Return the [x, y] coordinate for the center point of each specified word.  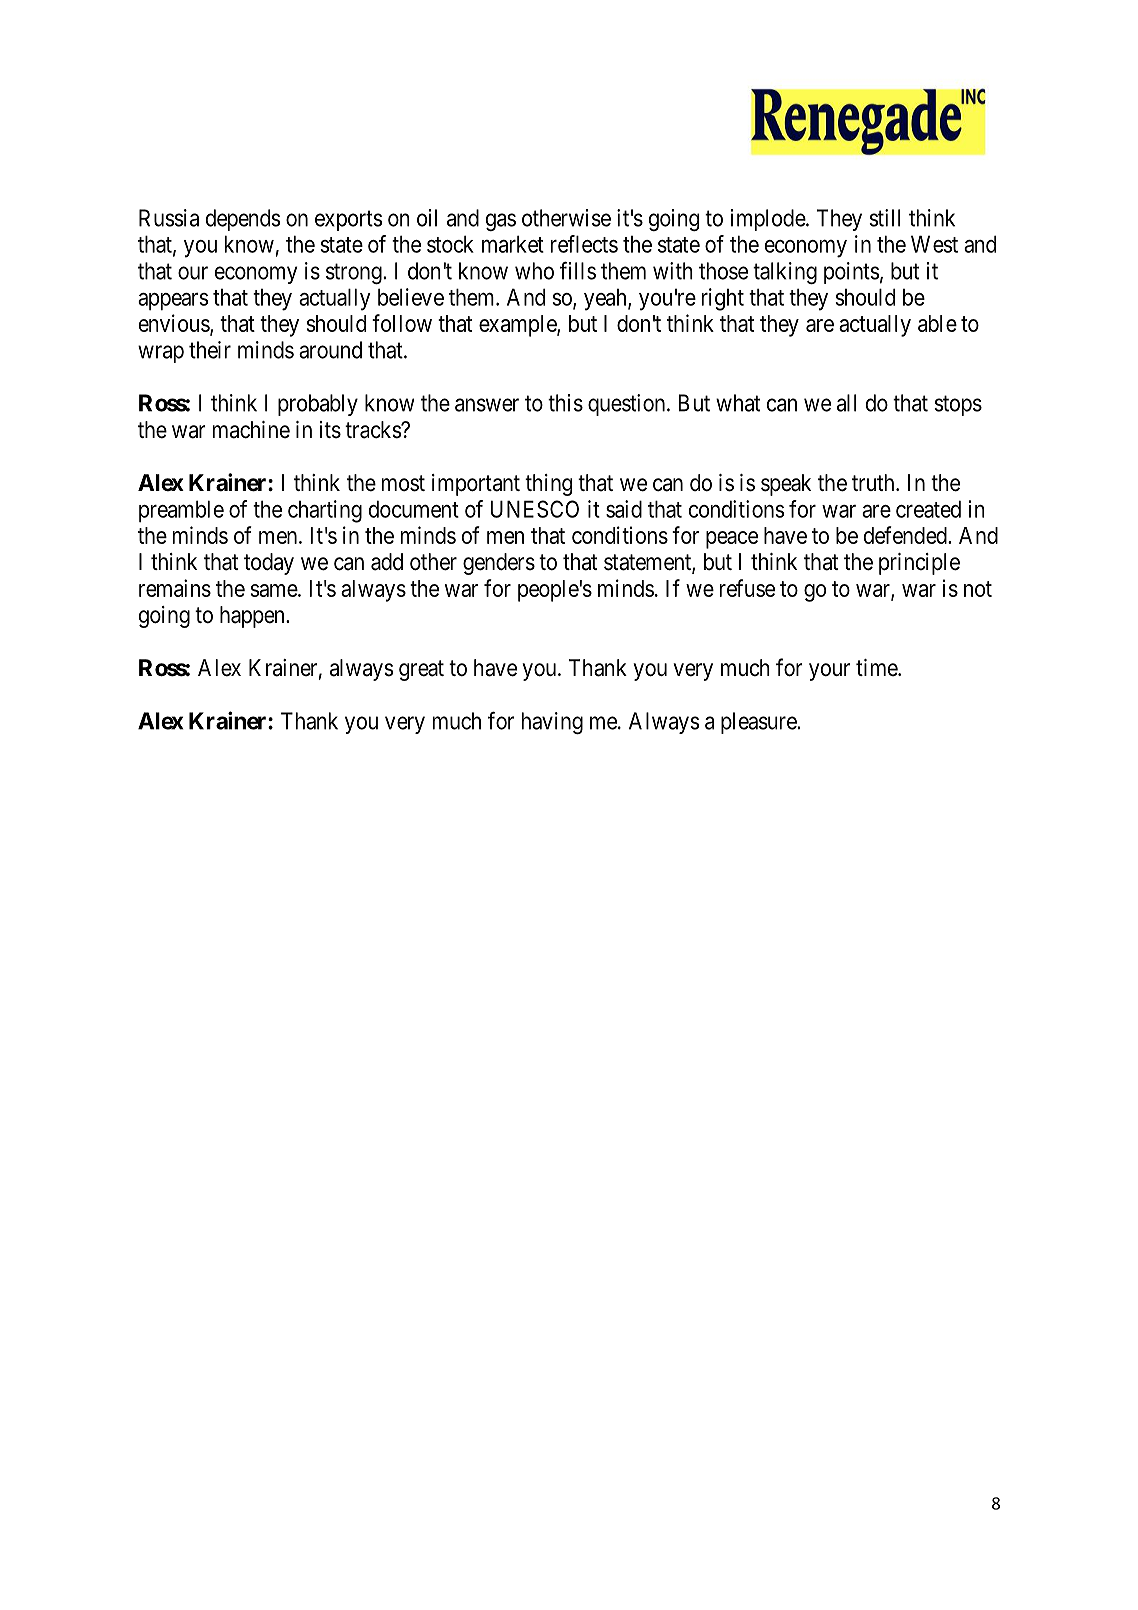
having [552, 723]
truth [874, 482]
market [513, 244]
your [829, 672]
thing [548, 485]
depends [243, 220]
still [884, 218]
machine [251, 430]
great [421, 670]
